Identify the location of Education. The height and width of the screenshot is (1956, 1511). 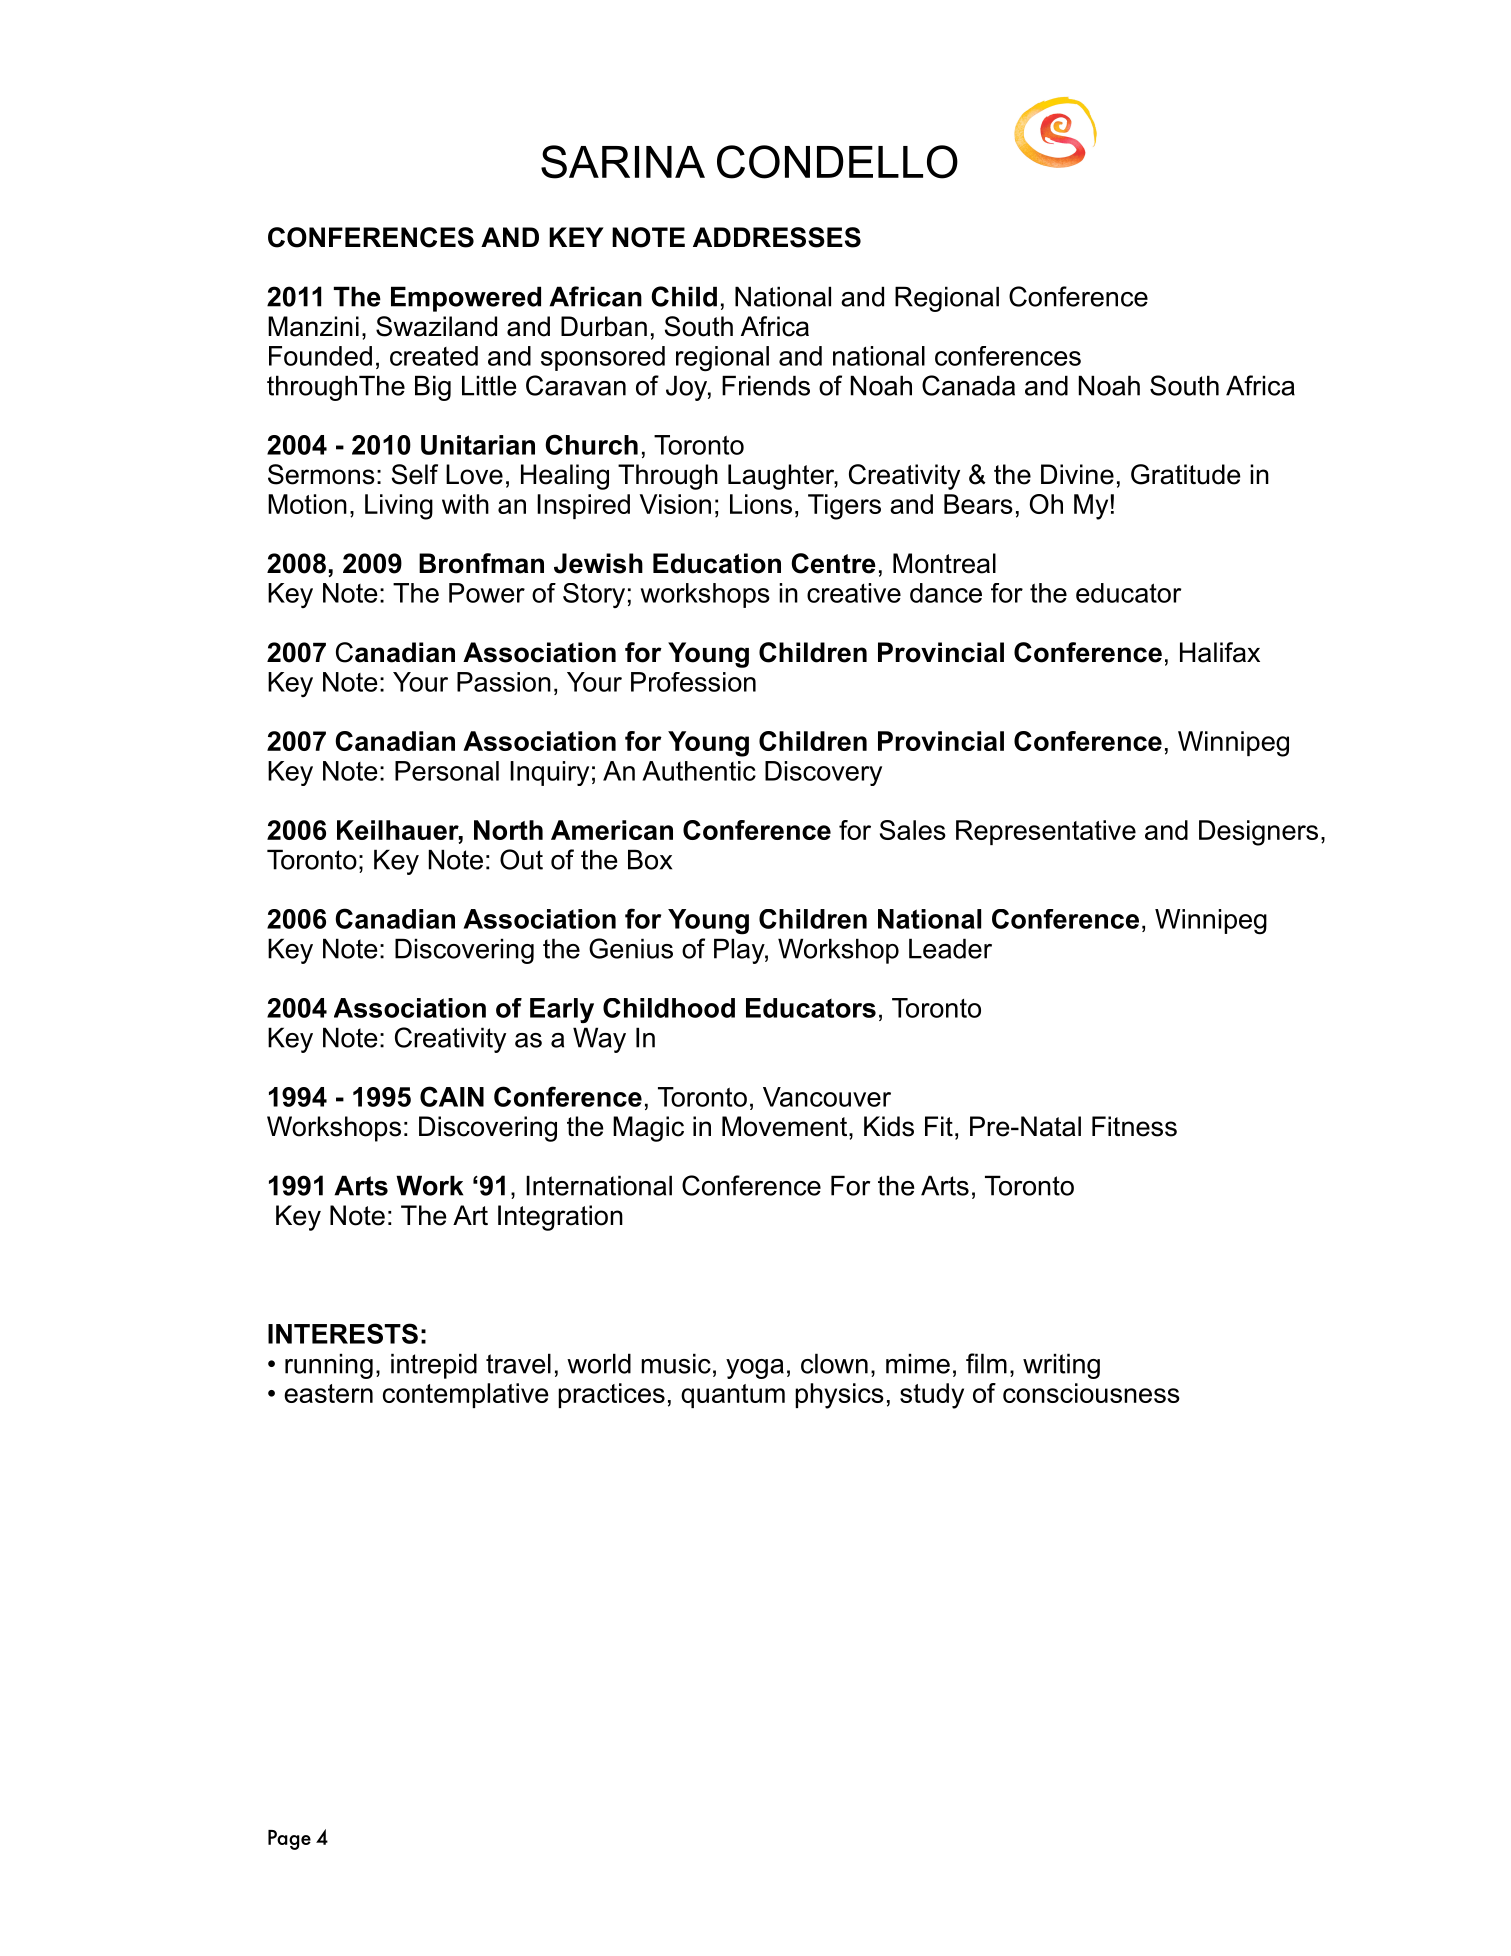
(717, 563).
